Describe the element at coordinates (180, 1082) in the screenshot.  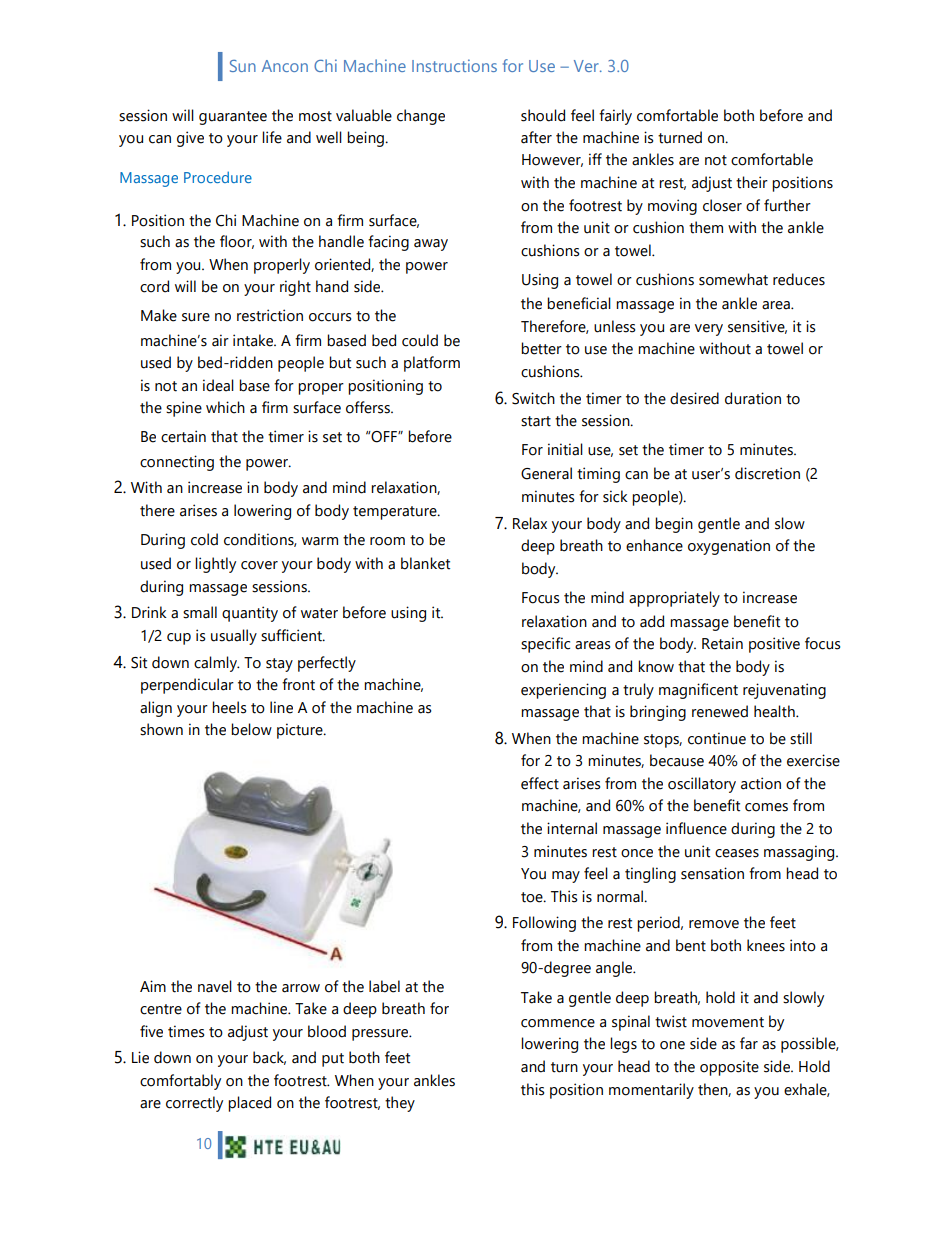
I see `comfortably` at that location.
